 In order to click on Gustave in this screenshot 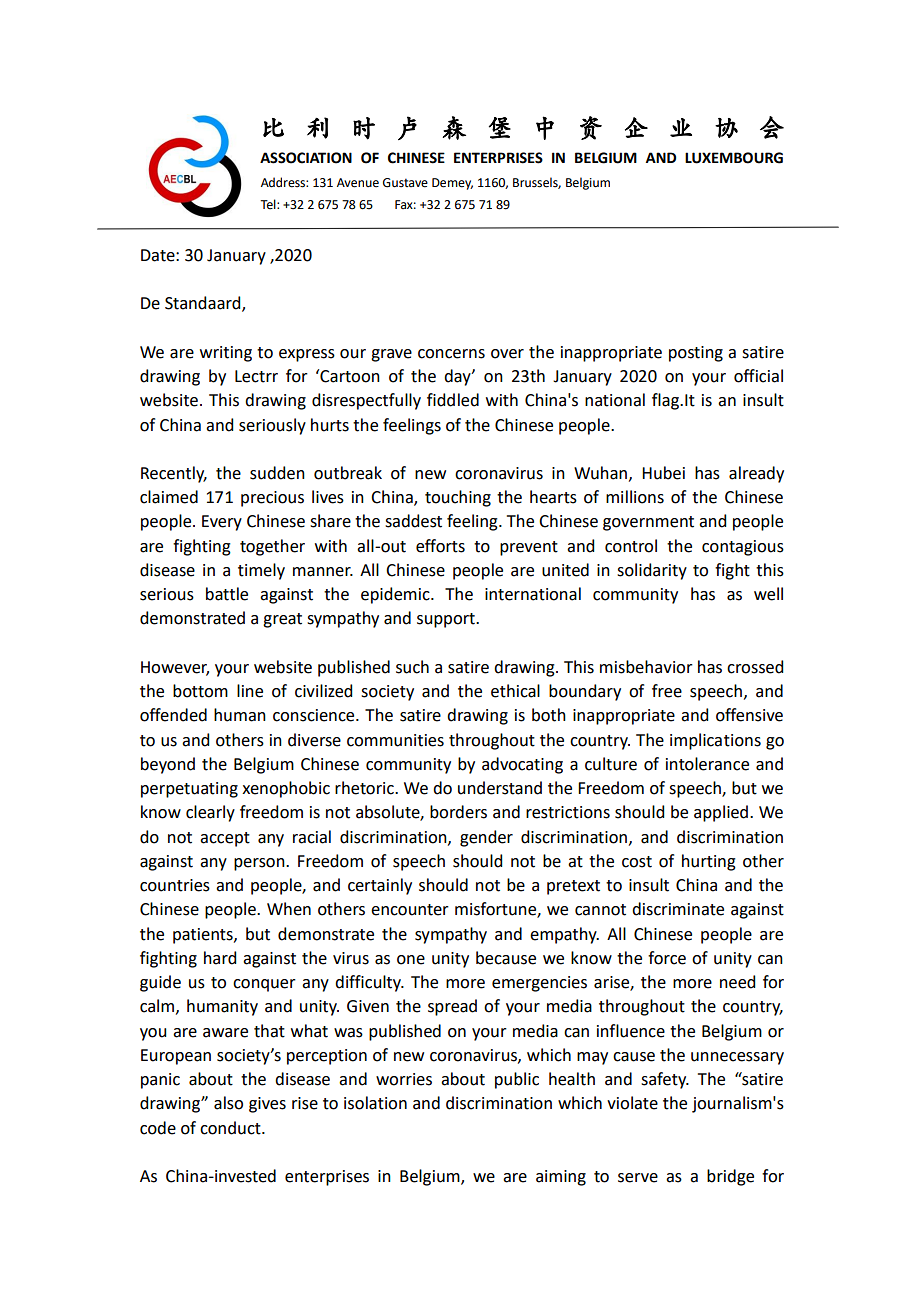, I will do `click(405, 183)`.
